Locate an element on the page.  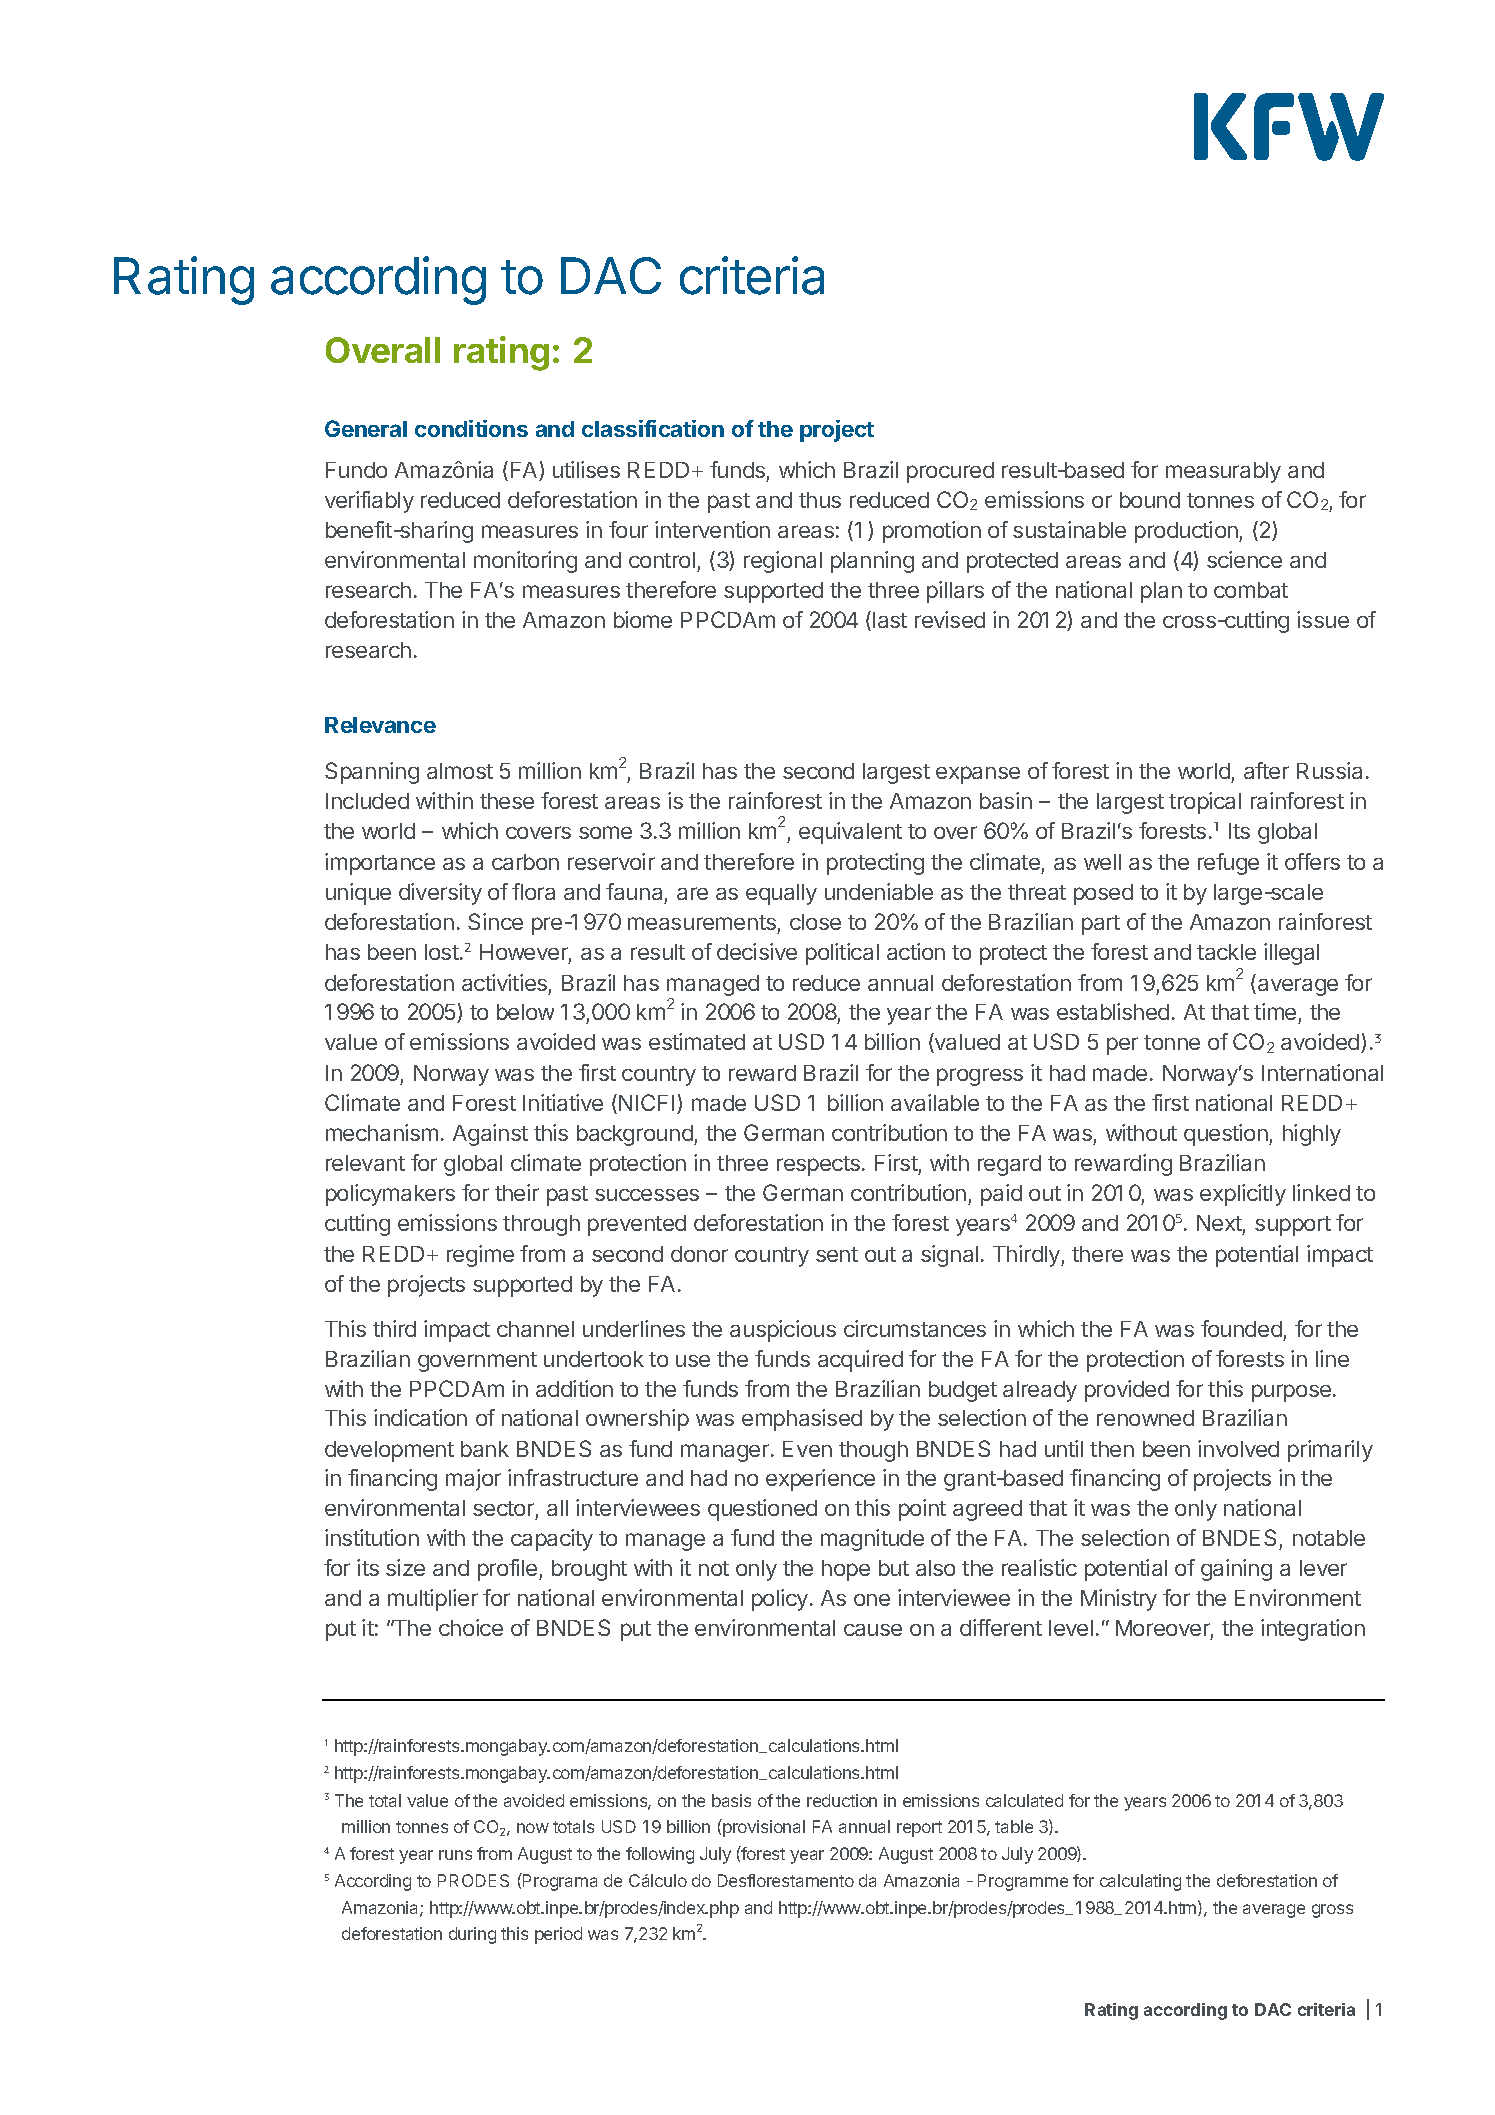
respects is located at coordinates (818, 1166).
